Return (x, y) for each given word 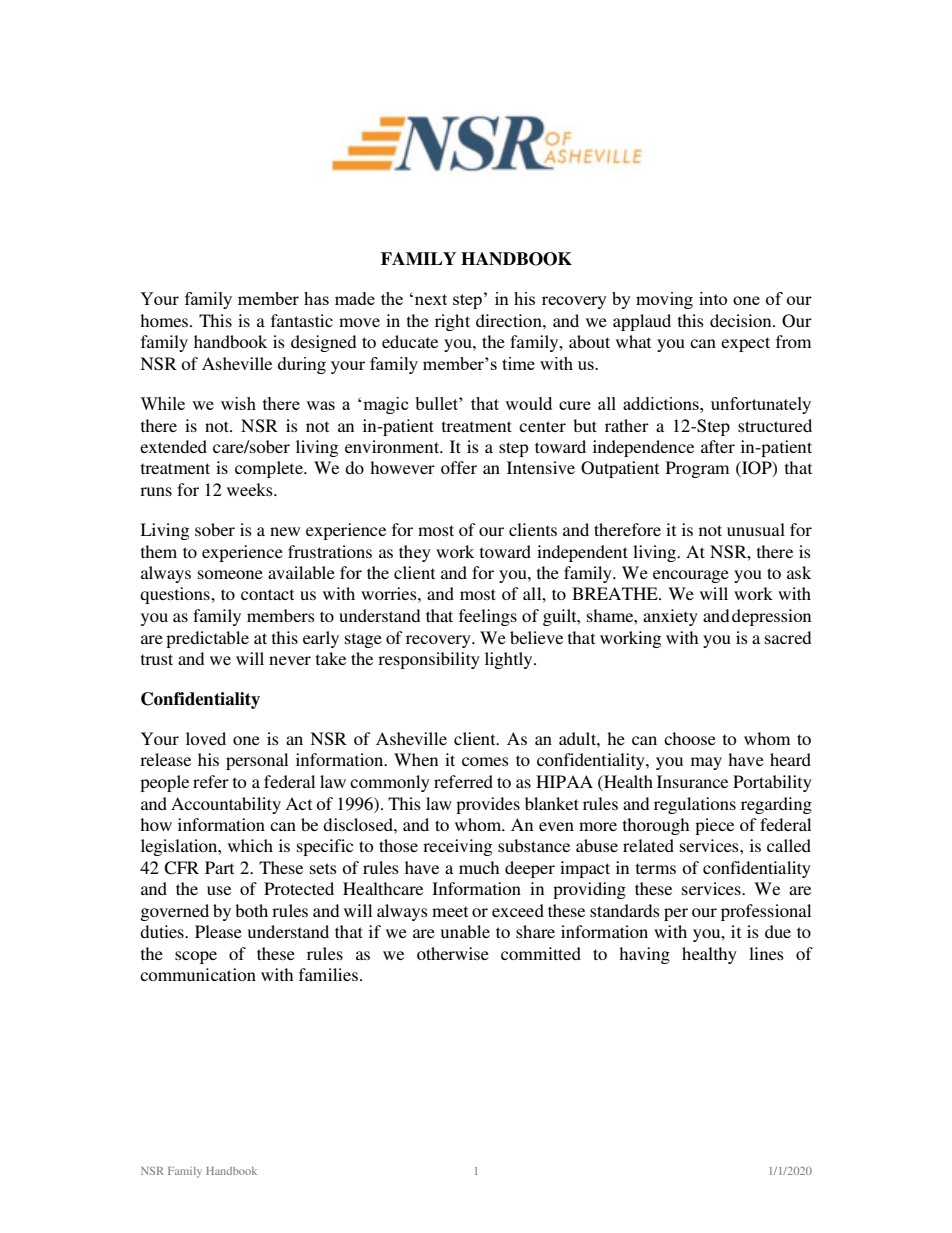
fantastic (302, 320)
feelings (488, 617)
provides (488, 805)
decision (742, 320)
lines (766, 953)
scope (196, 957)
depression (771, 617)
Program (697, 469)
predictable (207, 639)
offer (459, 467)
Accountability (226, 805)
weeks (251, 489)
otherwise (453, 953)
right (452, 322)
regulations (695, 805)
